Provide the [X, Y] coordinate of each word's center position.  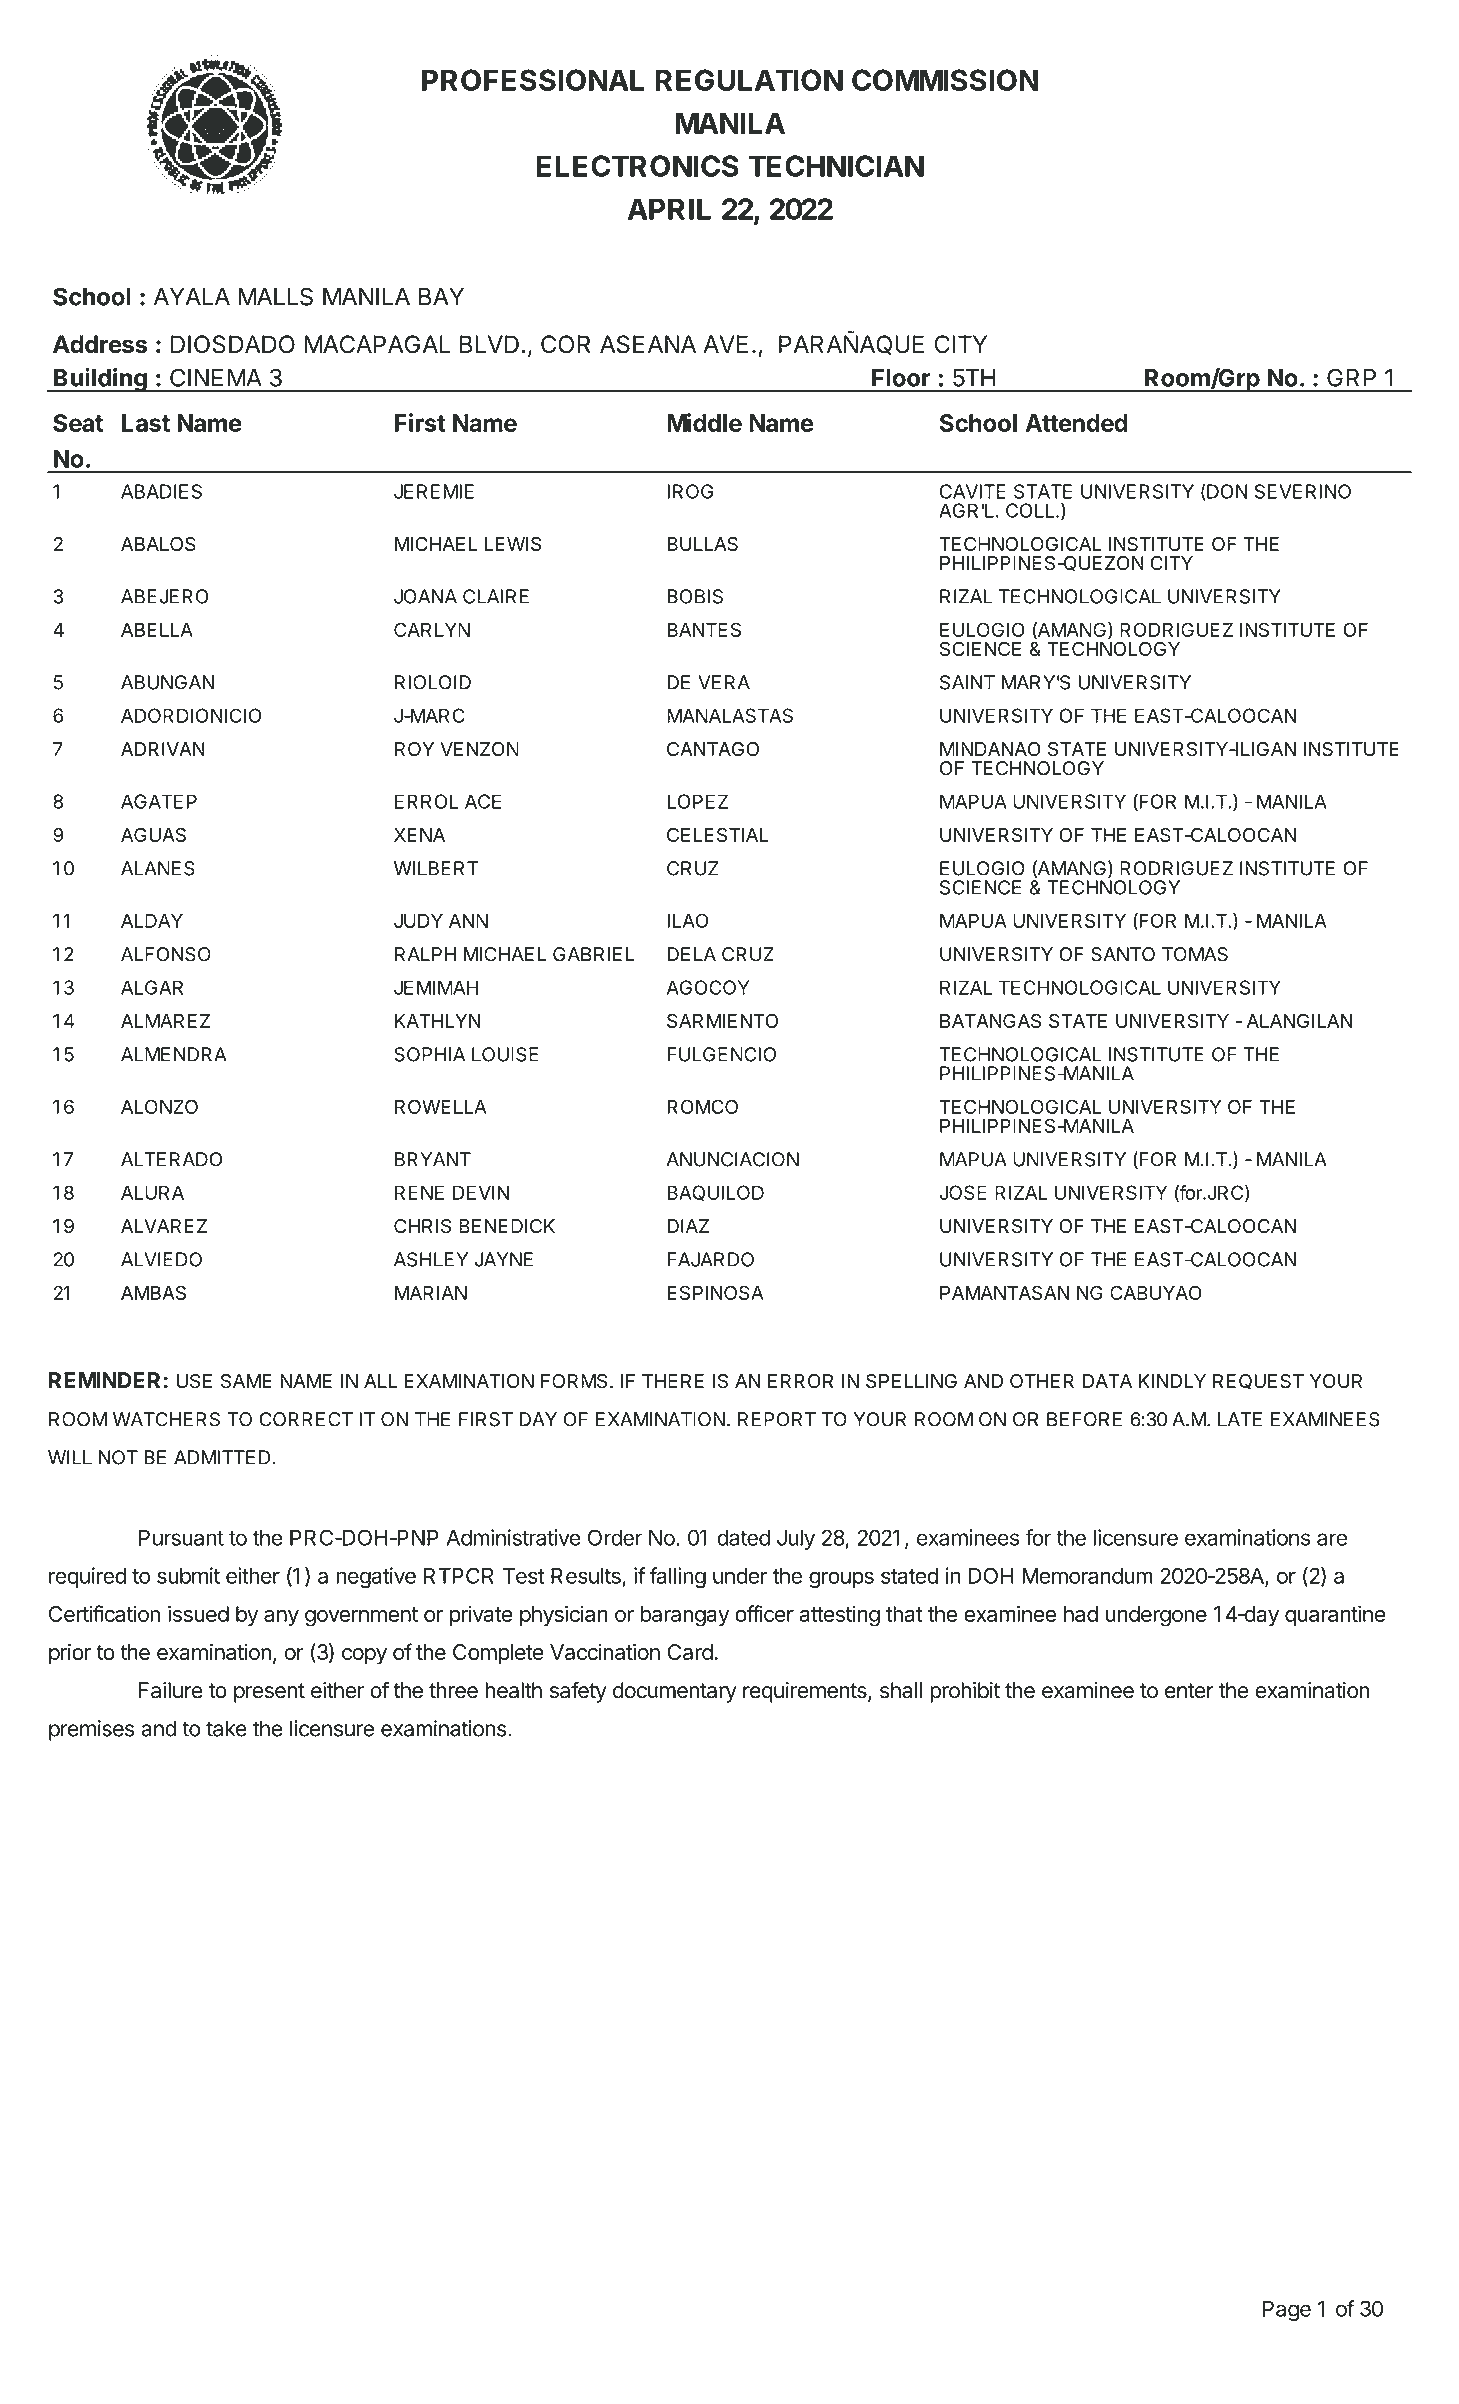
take [226, 1728]
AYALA [192, 297]
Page [1287, 2311]
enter [1189, 1691]
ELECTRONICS [637, 166]
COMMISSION [945, 80]
